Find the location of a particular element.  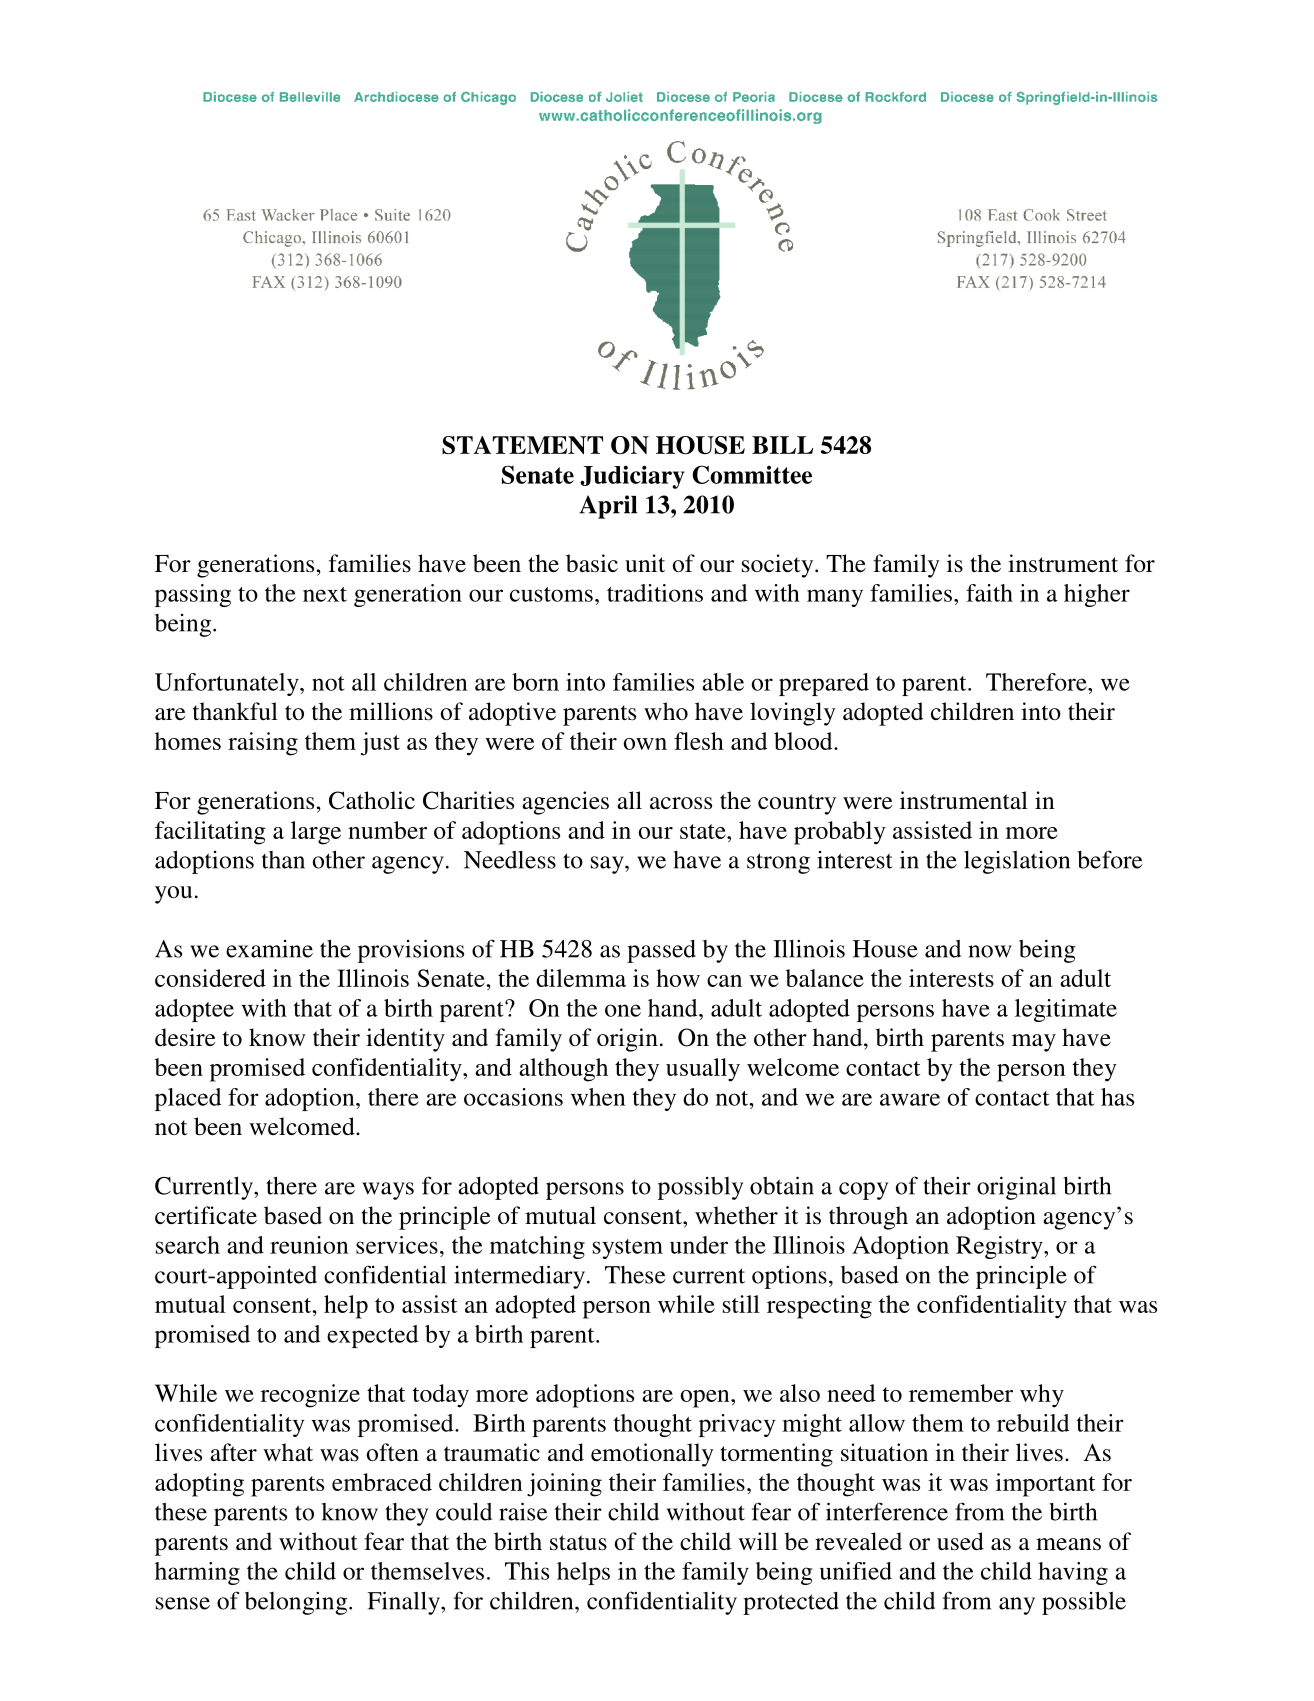

Registry is located at coordinates (1000, 1247).
